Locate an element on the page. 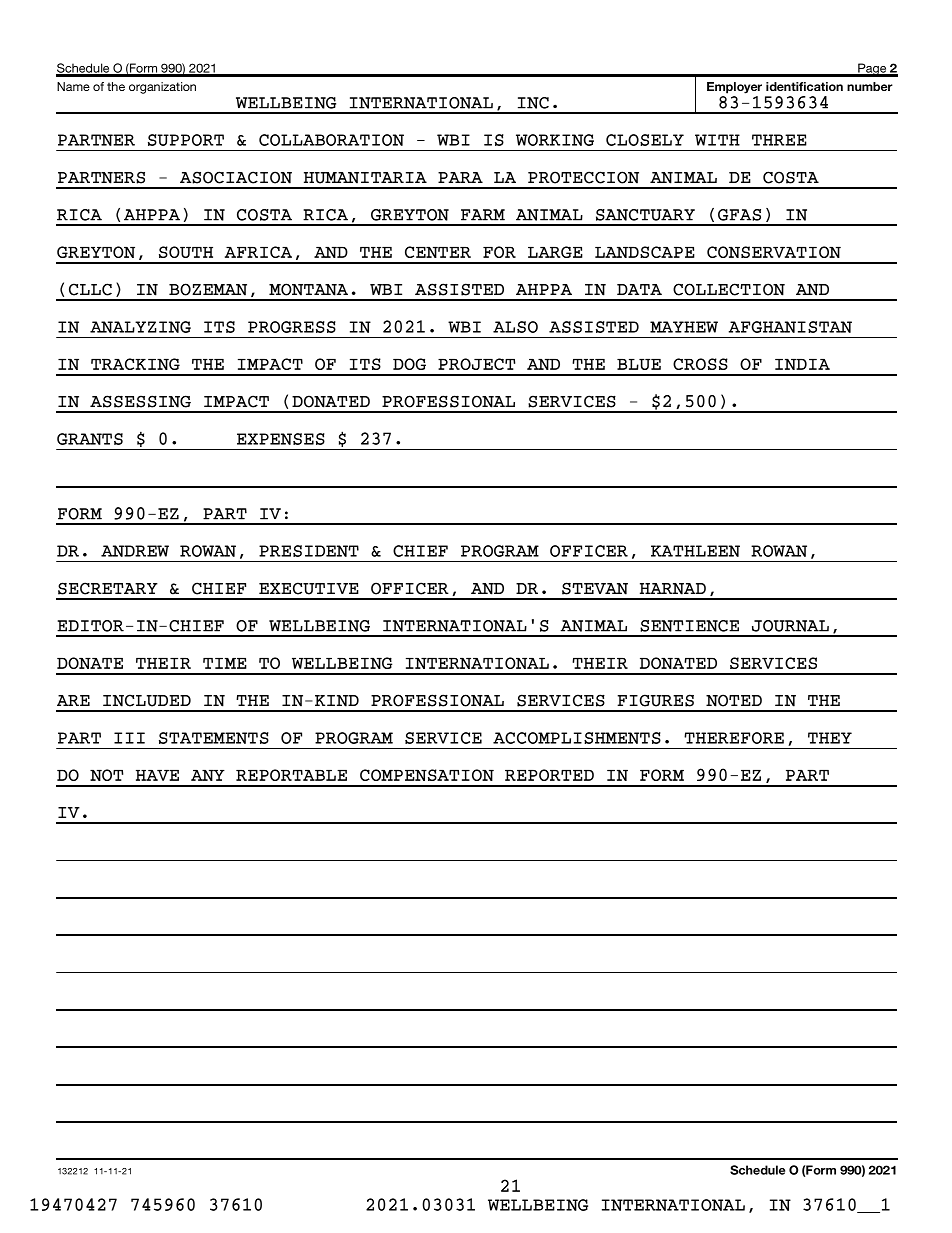 Image resolution: width=952 pixels, height=1233 pixels. ASSESSING is located at coordinates (140, 401).
